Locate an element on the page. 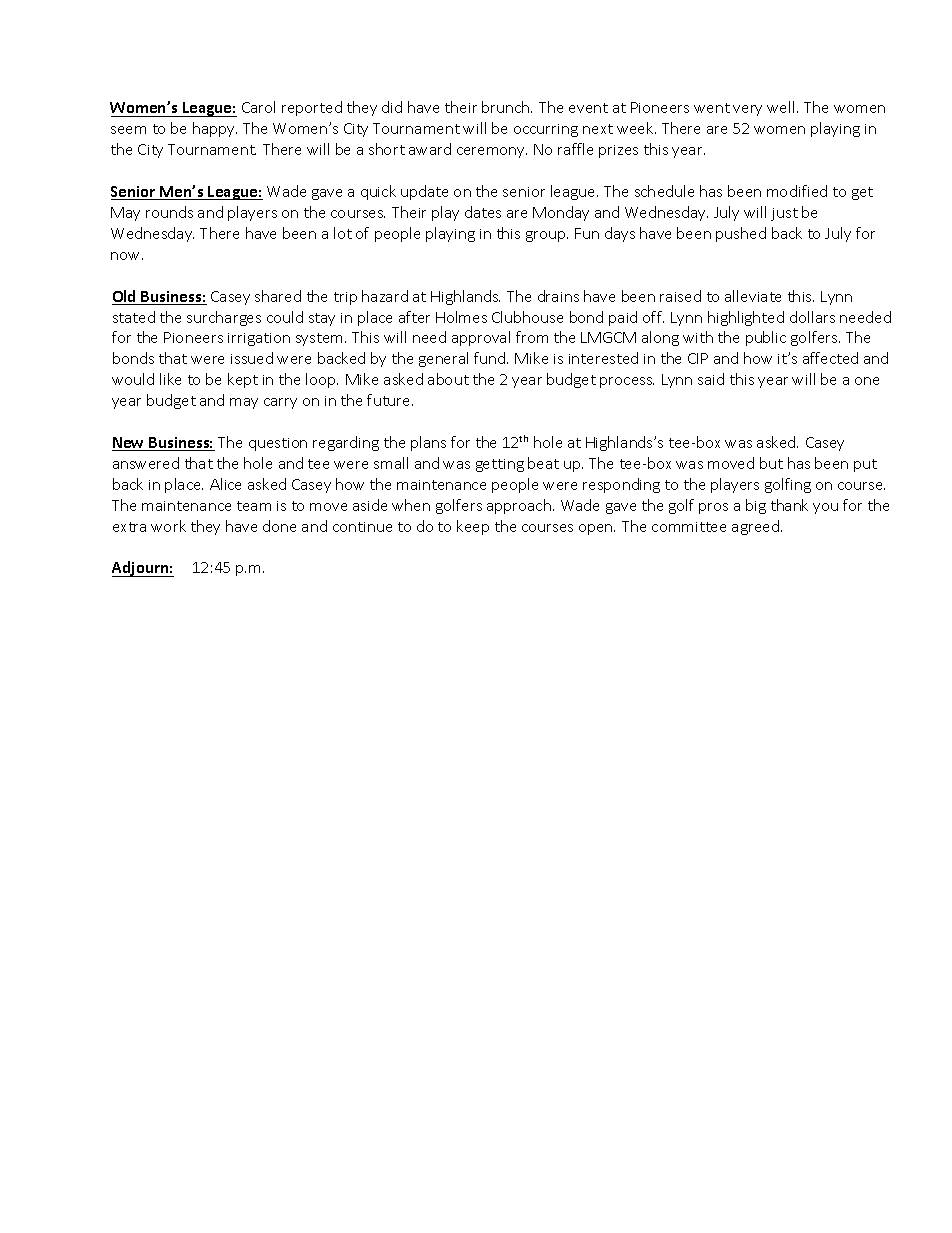 The height and width of the image is (1233, 952). said is located at coordinates (711, 379).
